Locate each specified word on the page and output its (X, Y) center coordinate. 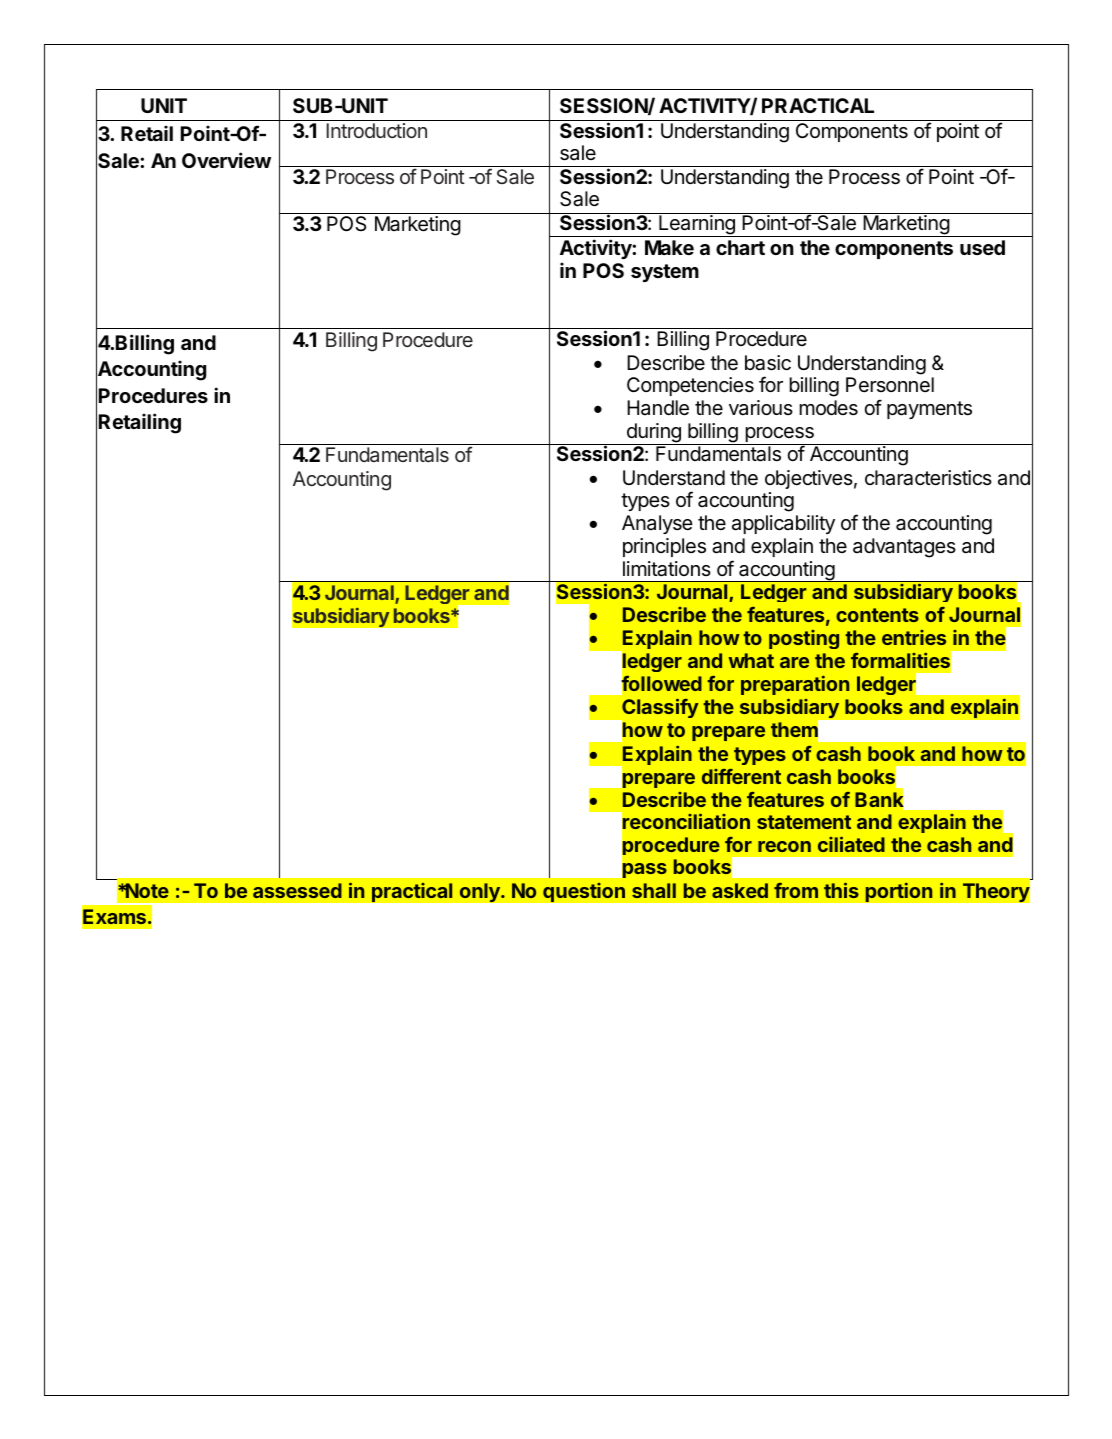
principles (664, 547)
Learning (697, 226)
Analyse (657, 524)
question (584, 892)
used (982, 247)
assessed (297, 890)
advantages (904, 548)
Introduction (376, 130)
